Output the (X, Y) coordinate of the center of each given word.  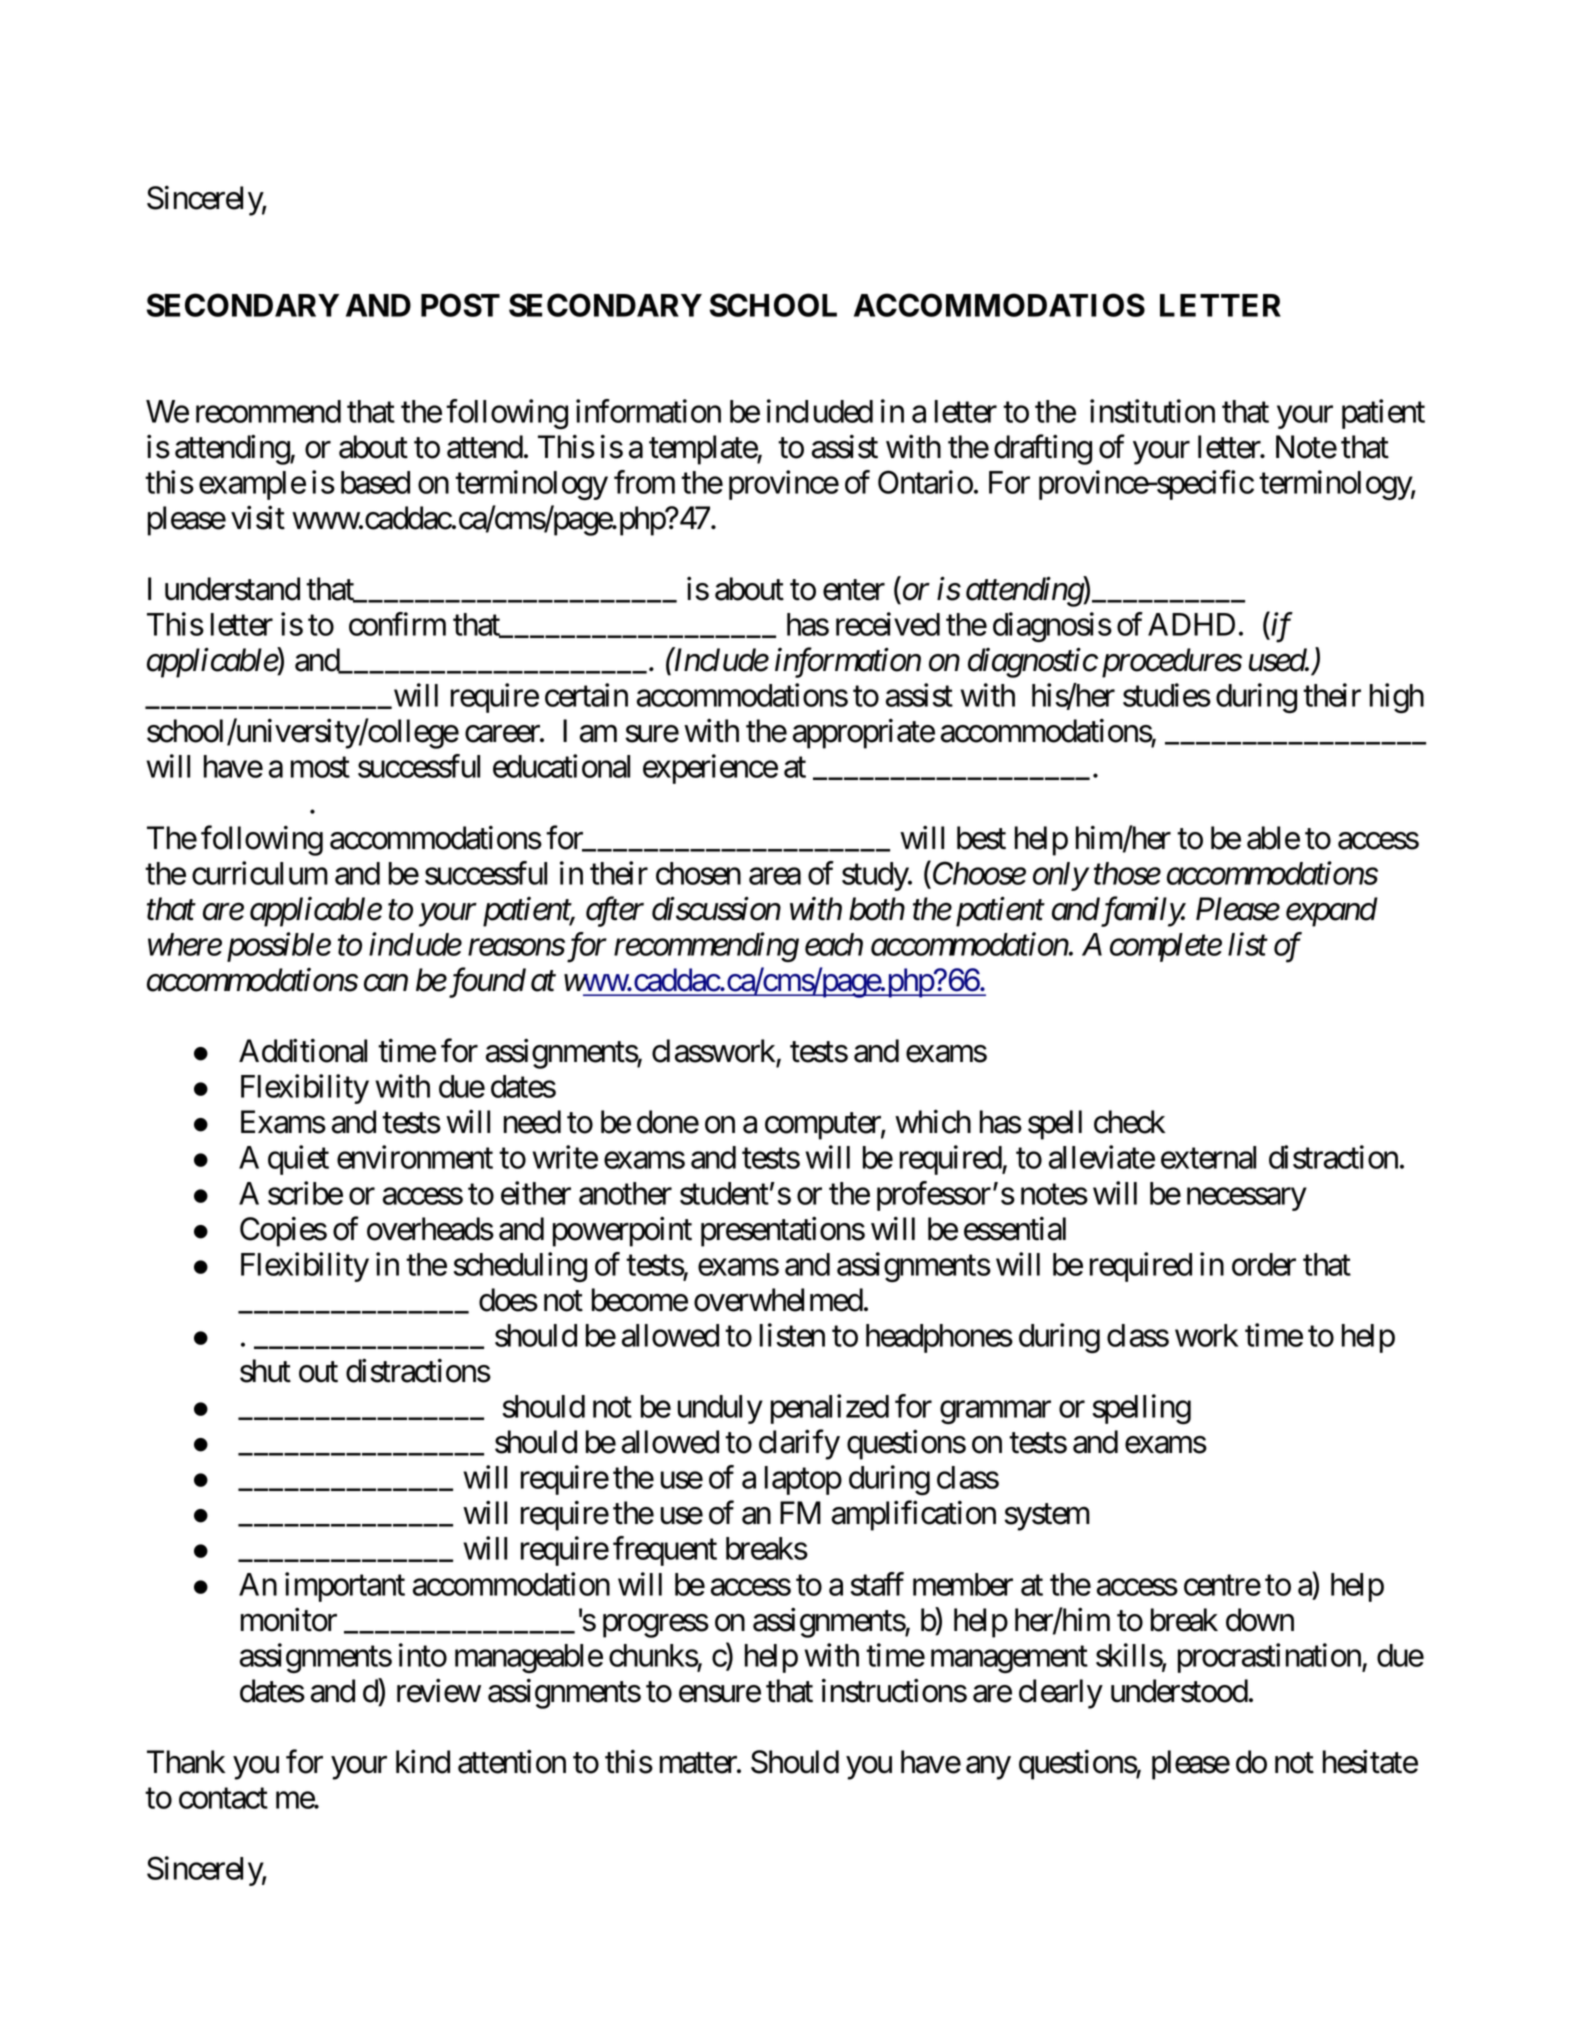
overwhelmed (778, 1300)
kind (423, 1762)
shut (265, 1371)
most (320, 768)
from (644, 482)
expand (1332, 912)
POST (460, 305)
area (775, 876)
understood (1179, 1691)
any (988, 1768)
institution (1152, 411)
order (1264, 1264)
